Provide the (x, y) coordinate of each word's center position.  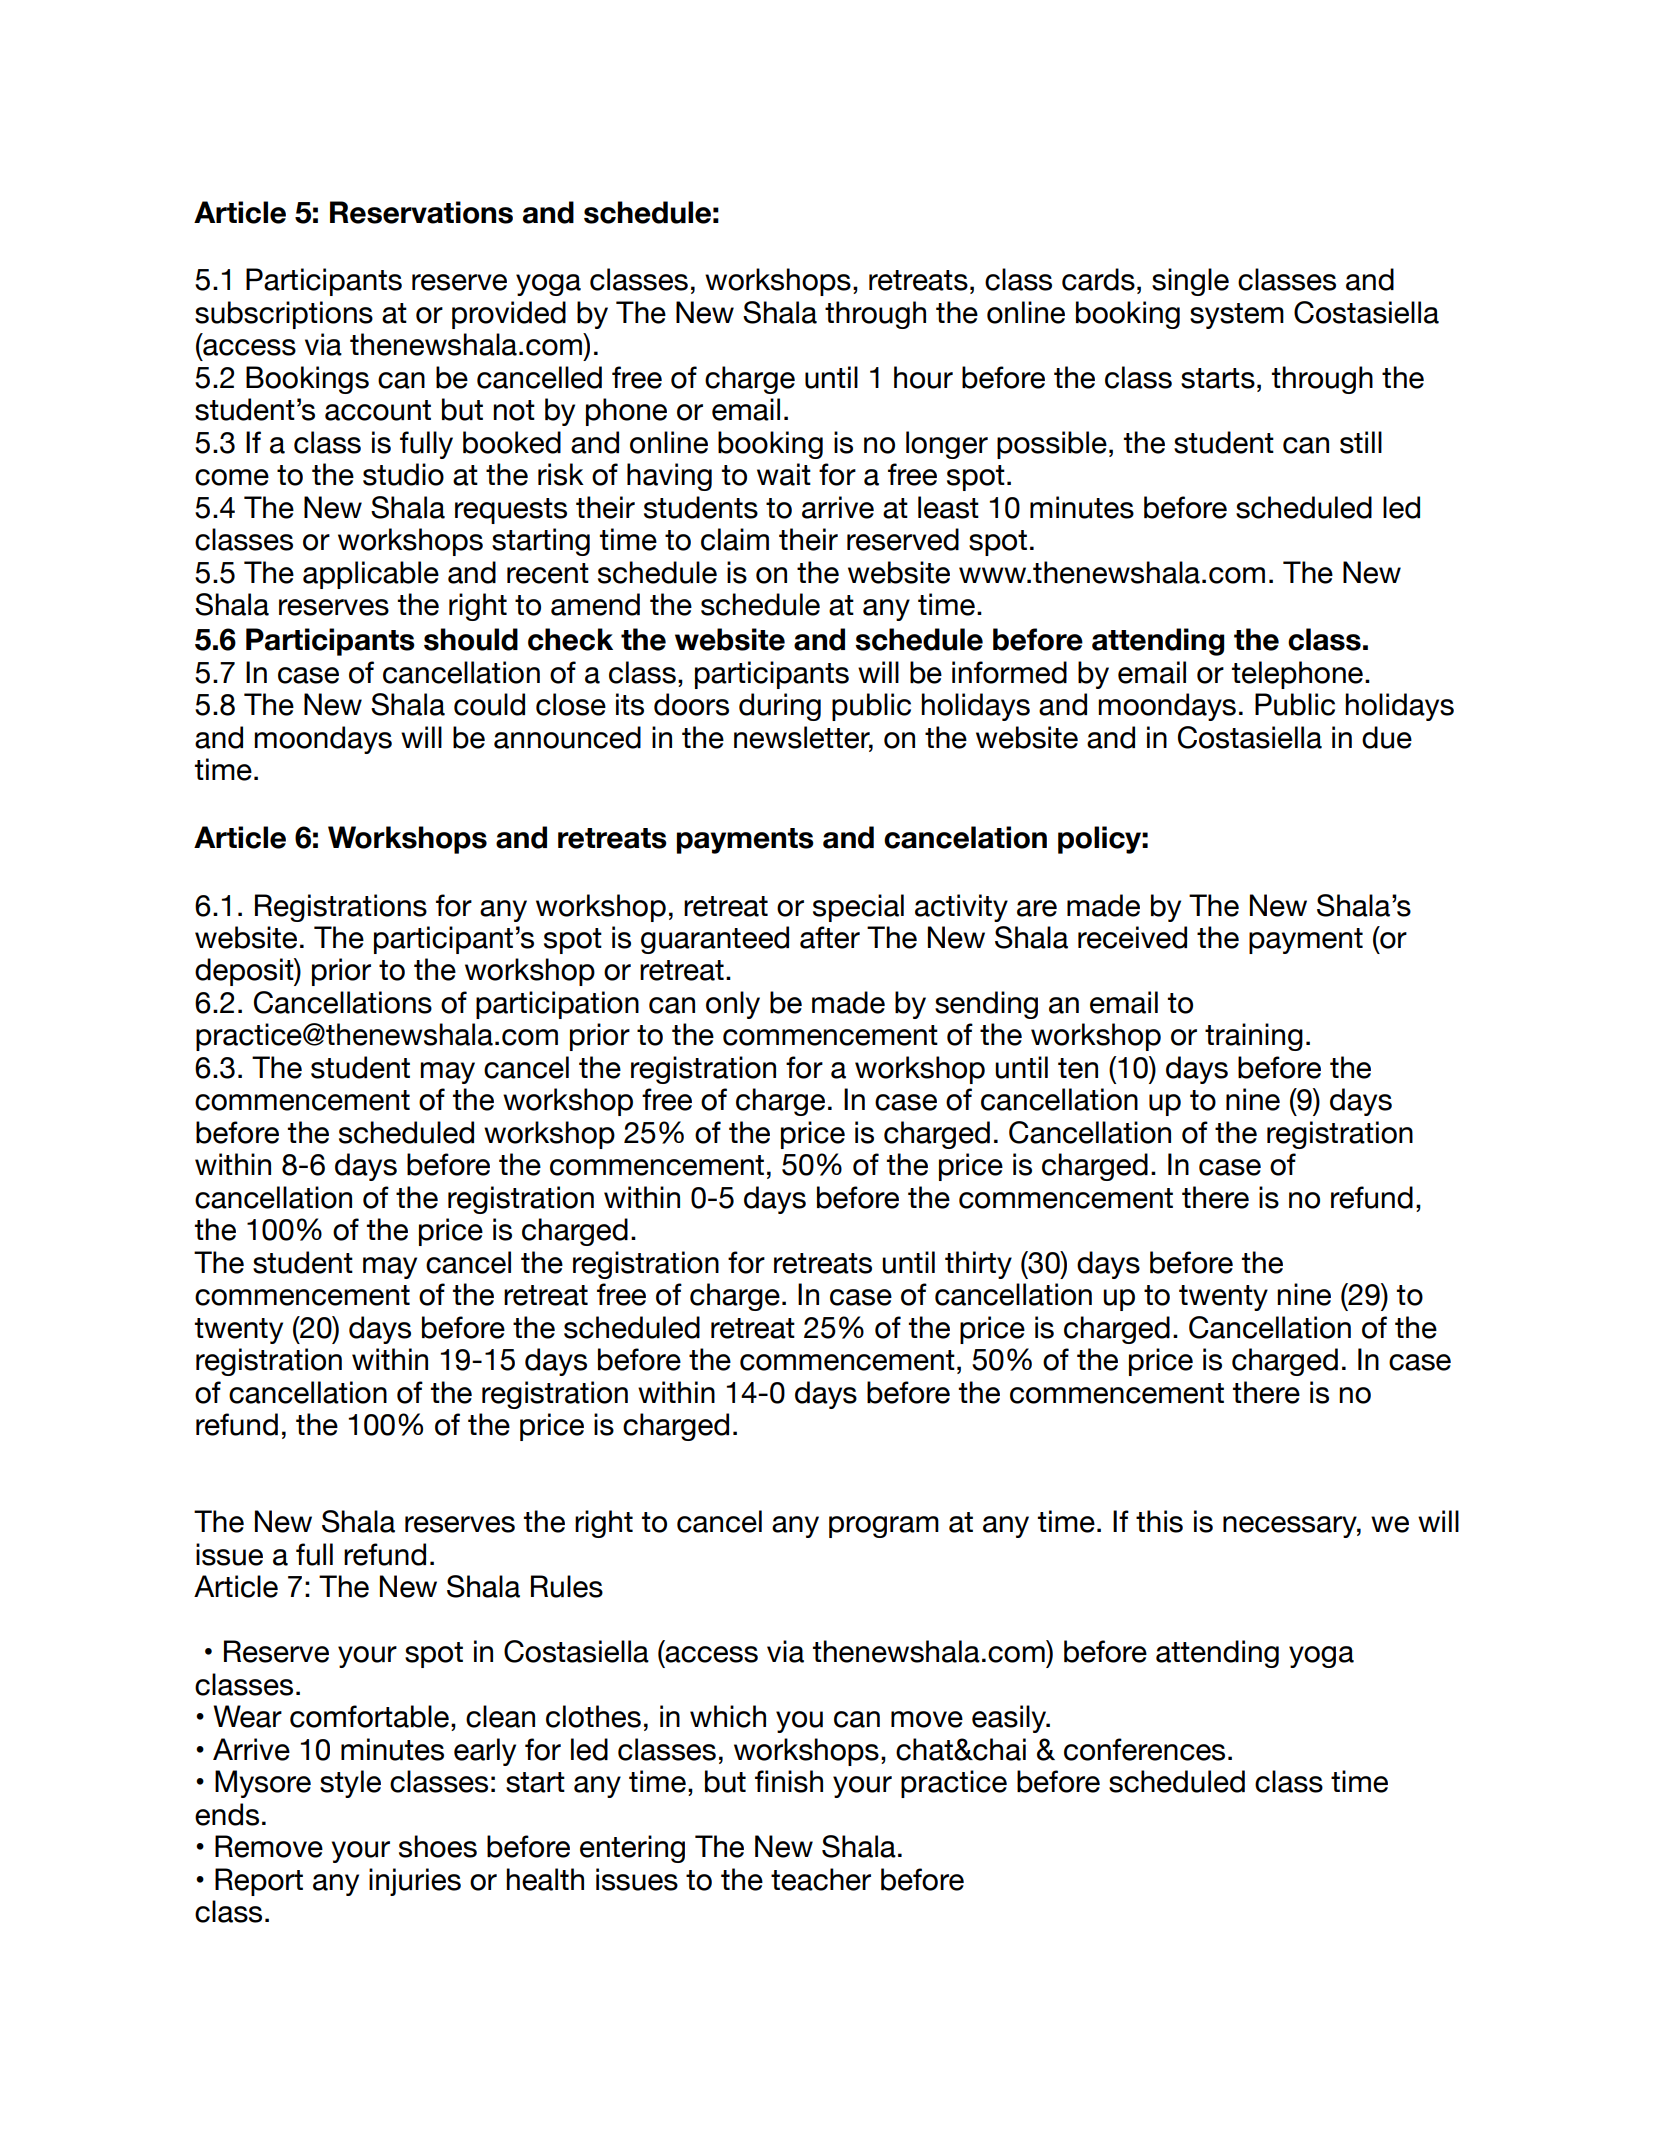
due (1387, 737)
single (1190, 282)
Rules (567, 1586)
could (489, 704)
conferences (1144, 1749)
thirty (978, 1265)
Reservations (421, 212)
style (350, 1784)
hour (923, 377)
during (780, 707)
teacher (821, 1879)
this (1159, 1521)
